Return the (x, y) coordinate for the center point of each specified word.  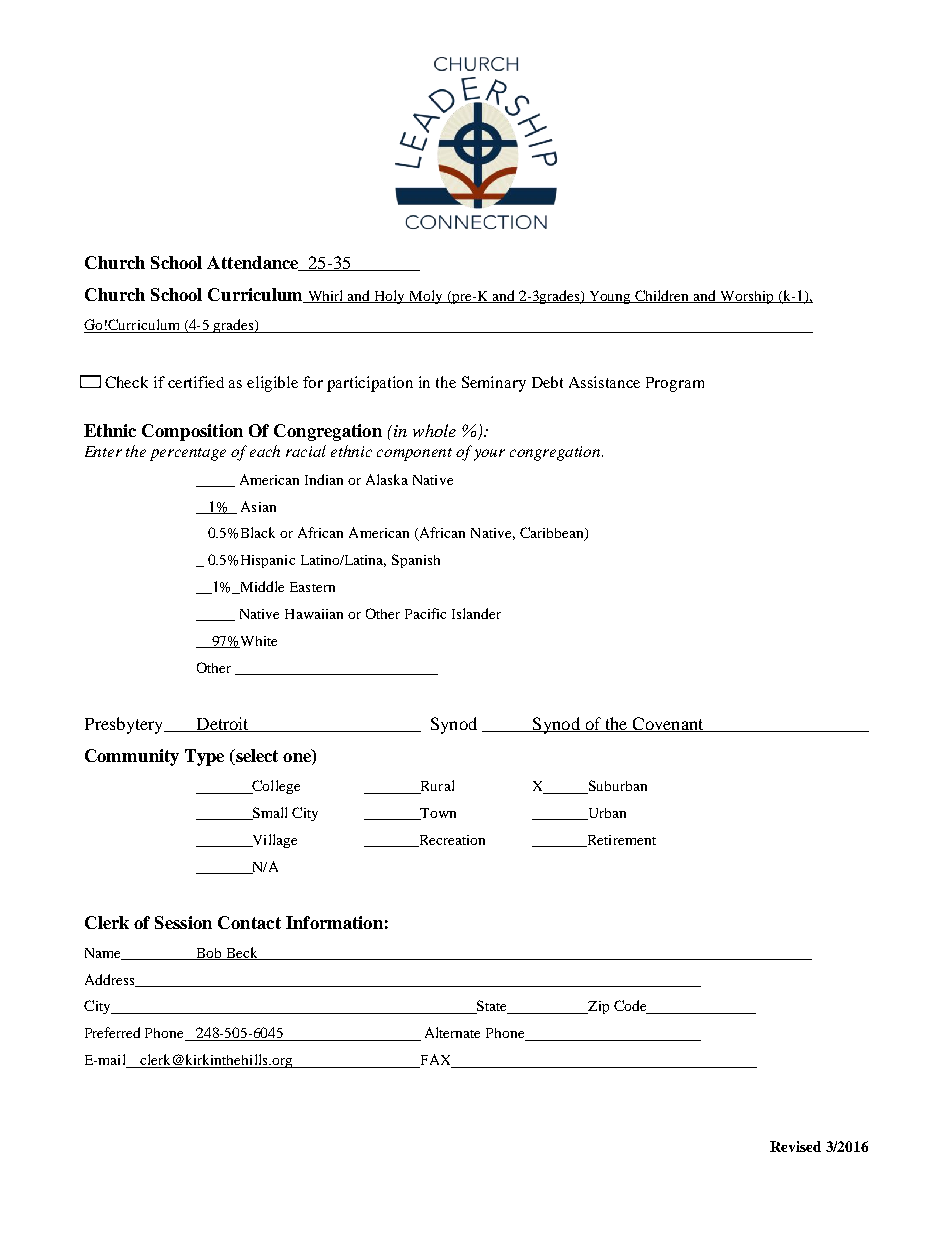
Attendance (254, 263)
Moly (426, 297)
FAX (435, 1061)
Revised (795, 1146)
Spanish (416, 561)
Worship (747, 297)
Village (273, 841)
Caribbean (553, 534)
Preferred (112, 1032)
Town (437, 814)
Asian (258, 506)
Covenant (668, 724)
